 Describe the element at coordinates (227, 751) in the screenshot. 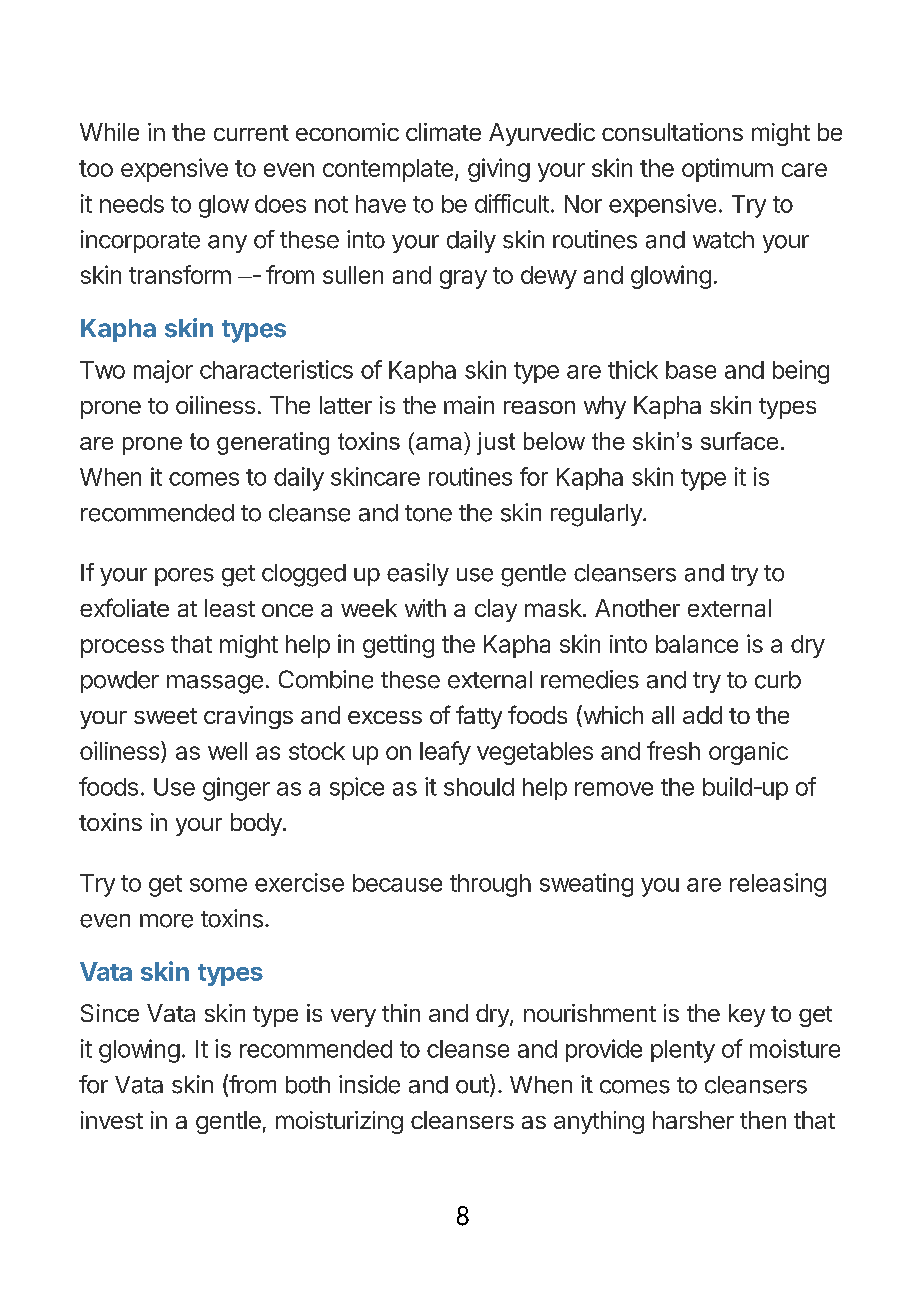

I see `well` at that location.
